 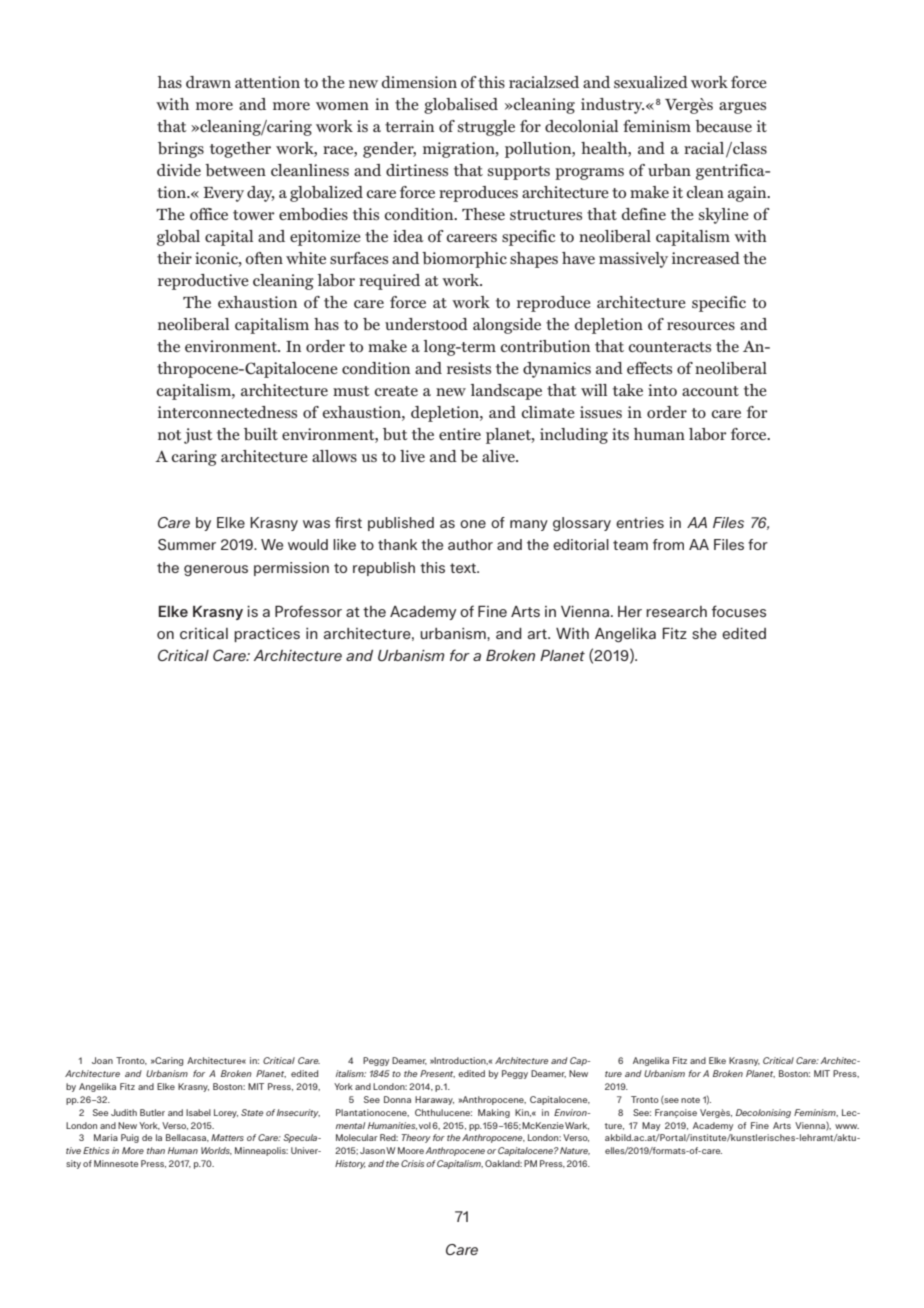 I want to click on struggle, so click(x=486, y=128).
